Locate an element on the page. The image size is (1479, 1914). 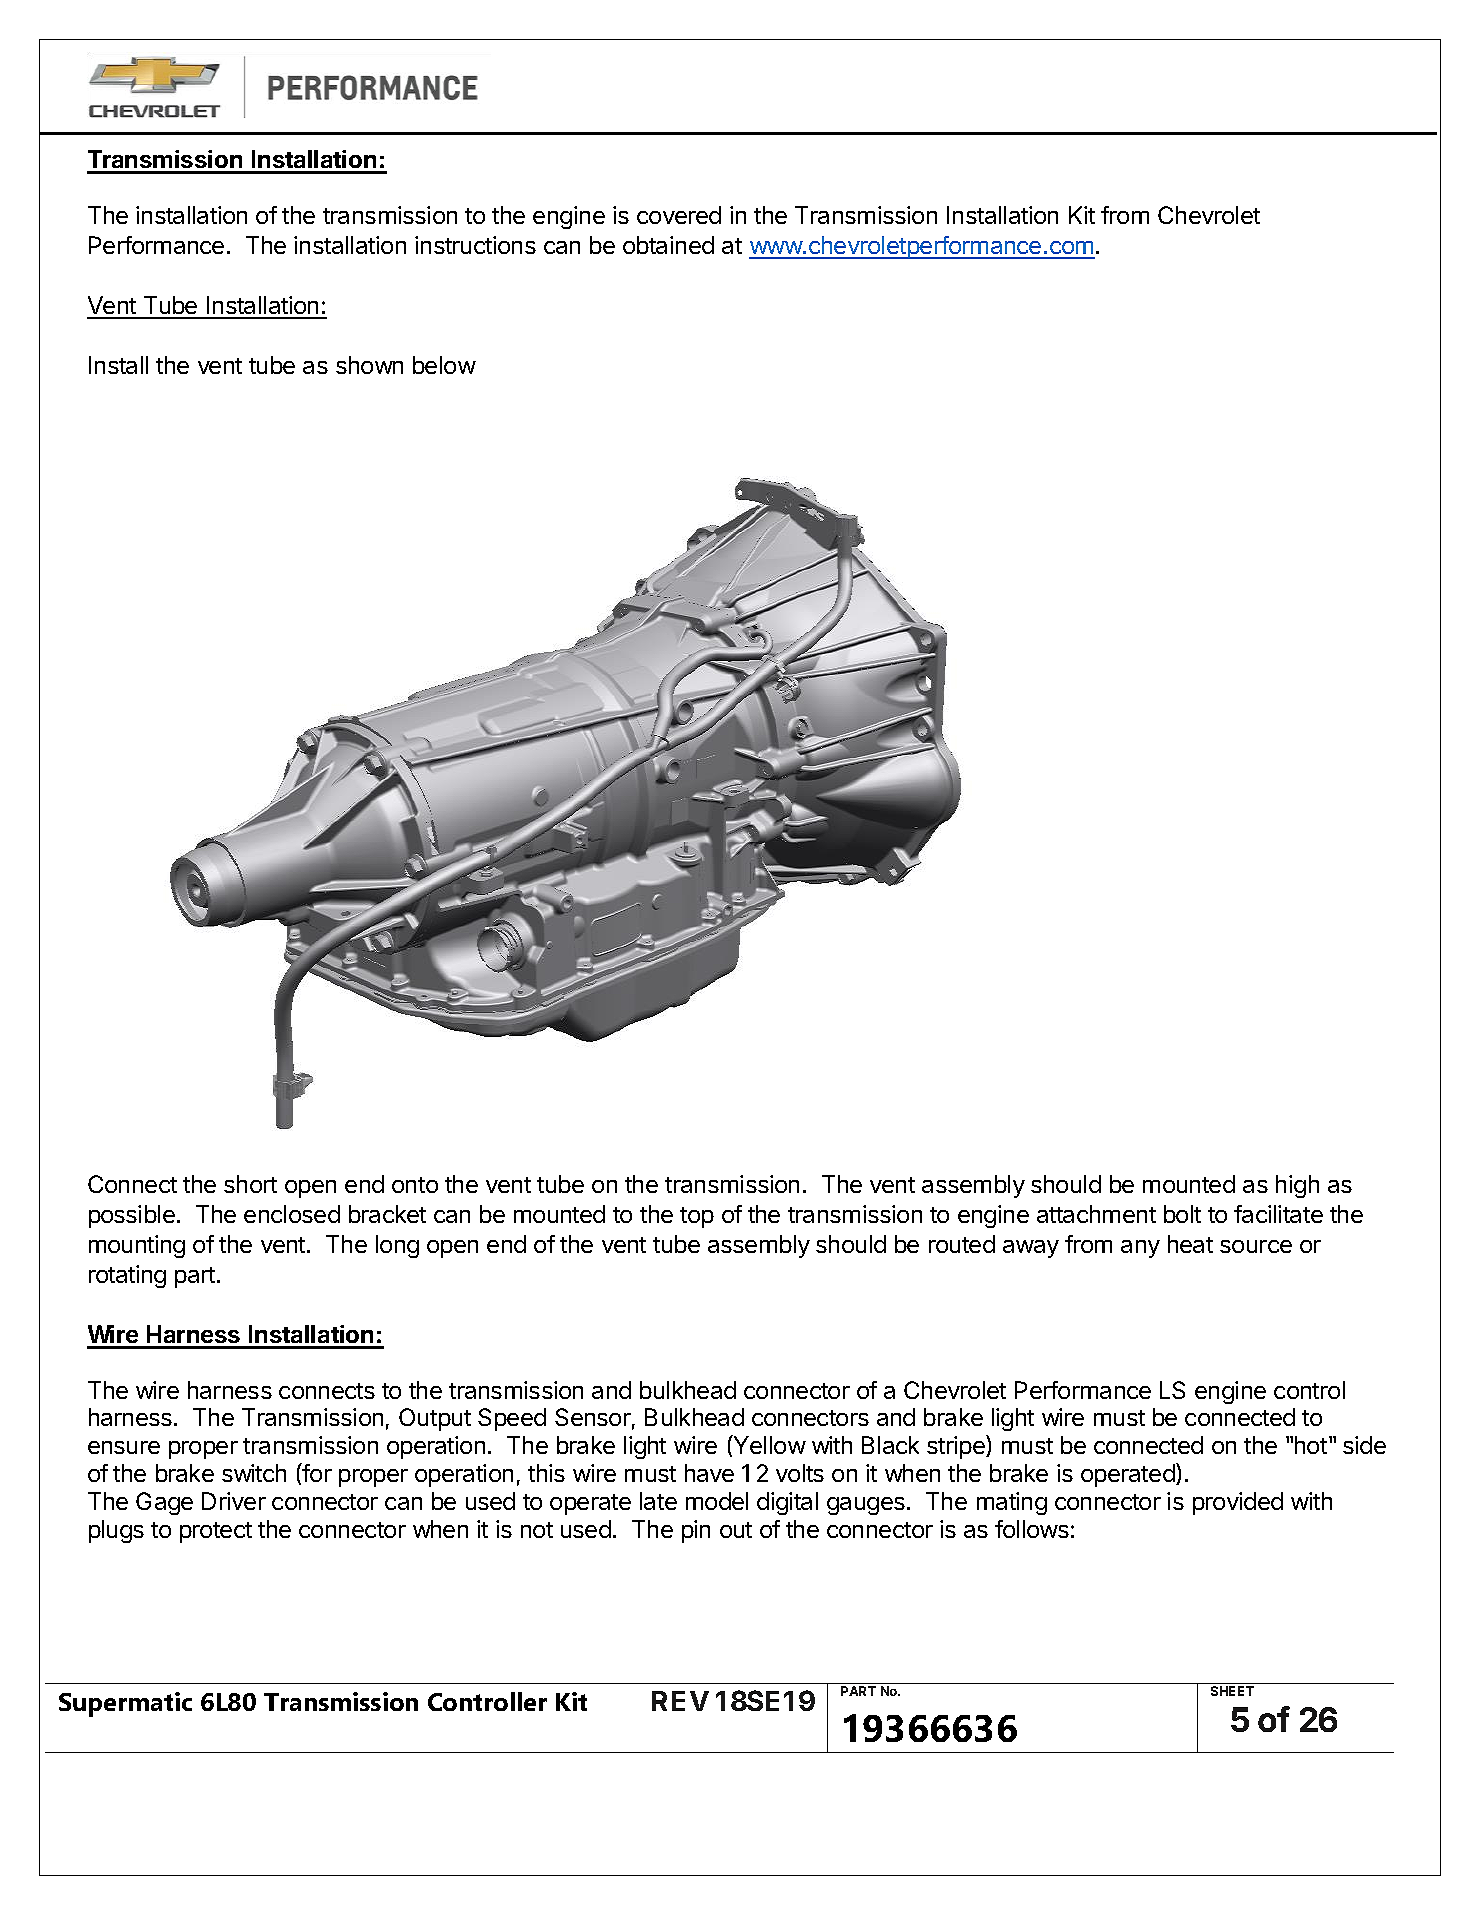
bolt is located at coordinates (1182, 1214).
